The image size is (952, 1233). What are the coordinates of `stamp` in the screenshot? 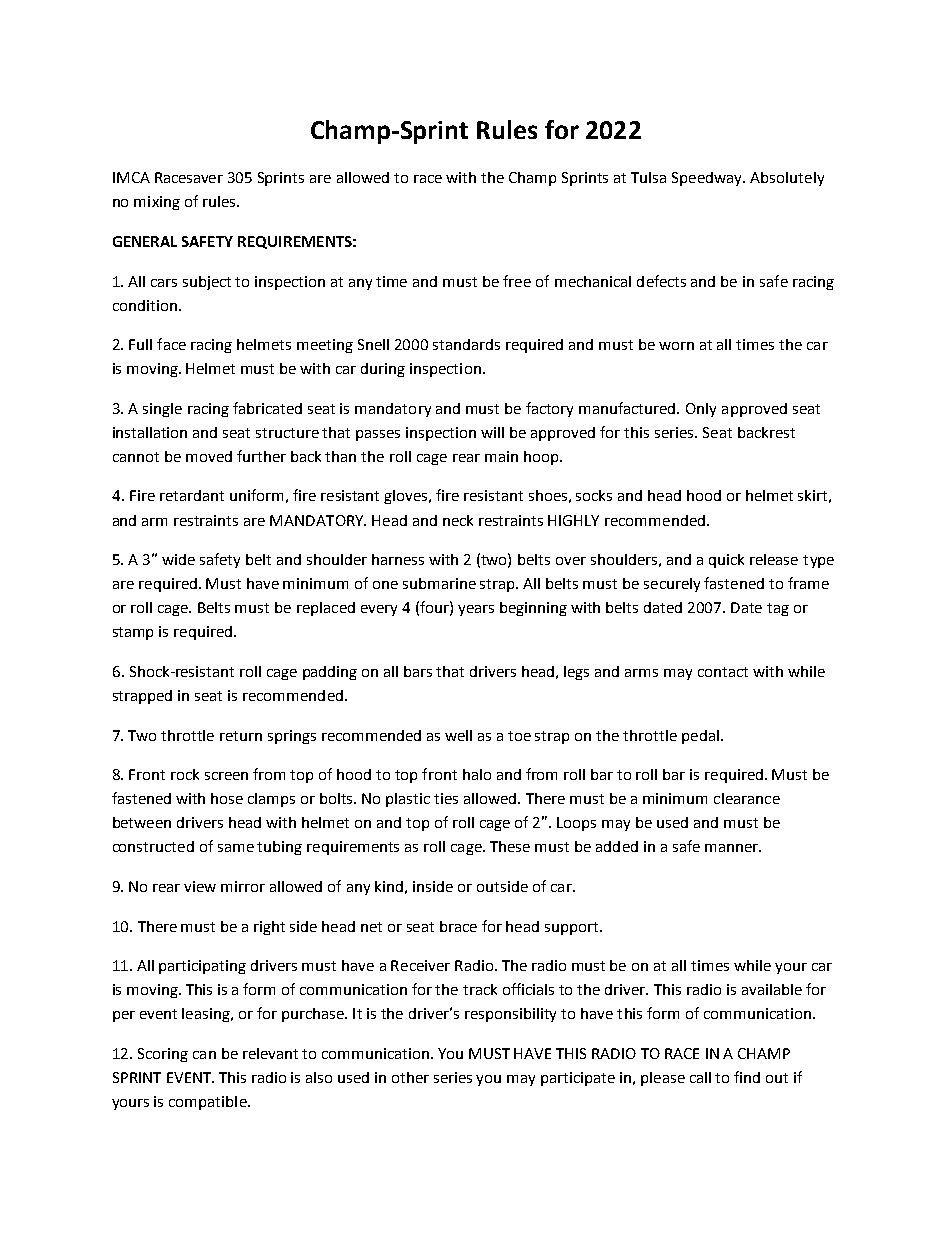 It's located at (133, 633).
